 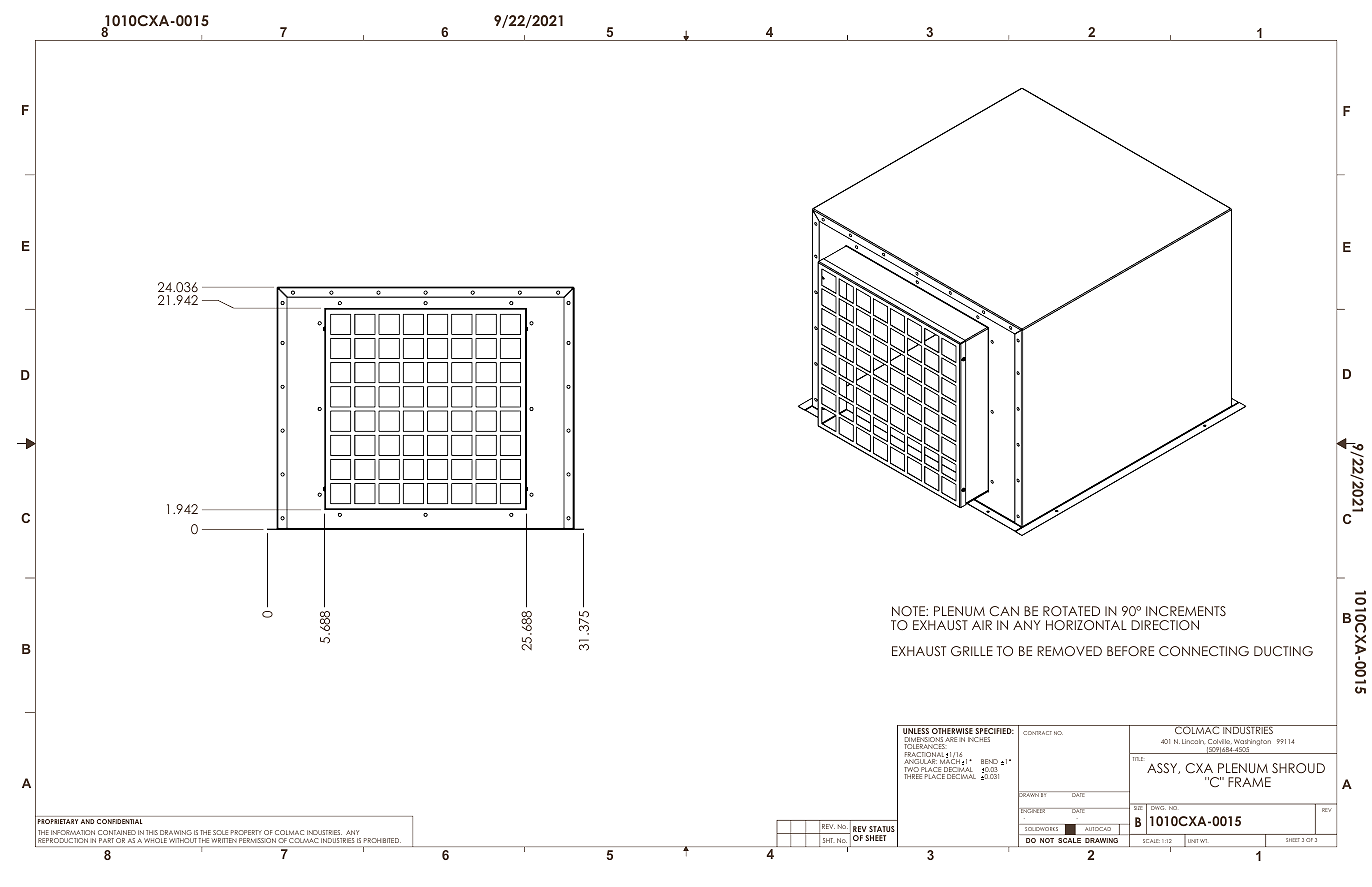 I want to click on AIR, so click(x=982, y=625).
